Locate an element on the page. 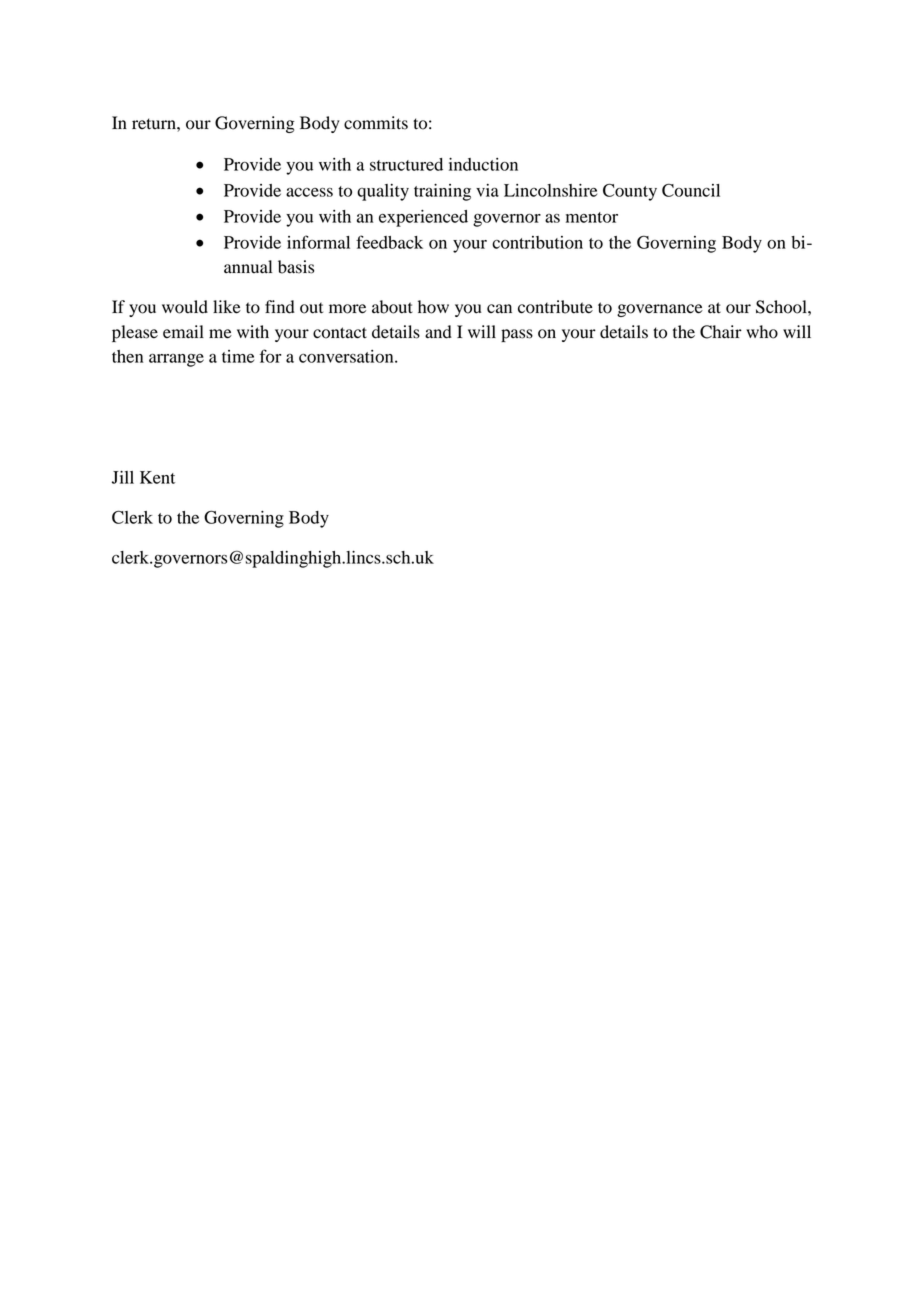 The height and width of the page is (1308, 924). mentor is located at coordinates (592, 217).
